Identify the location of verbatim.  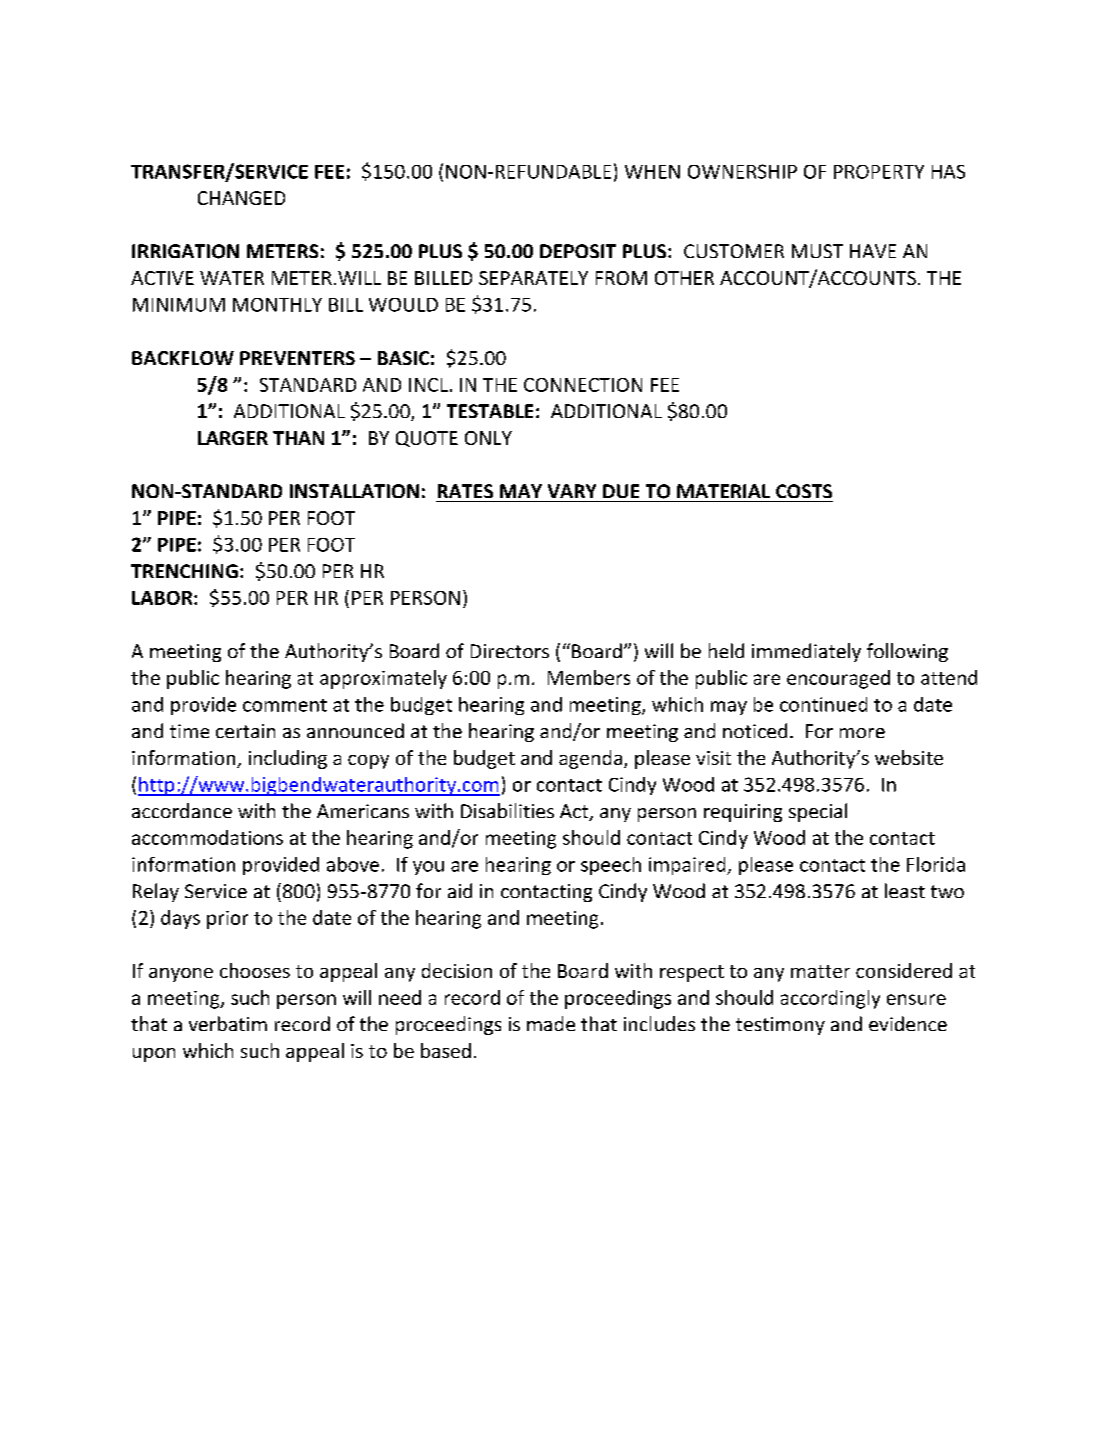
(228, 1023).
